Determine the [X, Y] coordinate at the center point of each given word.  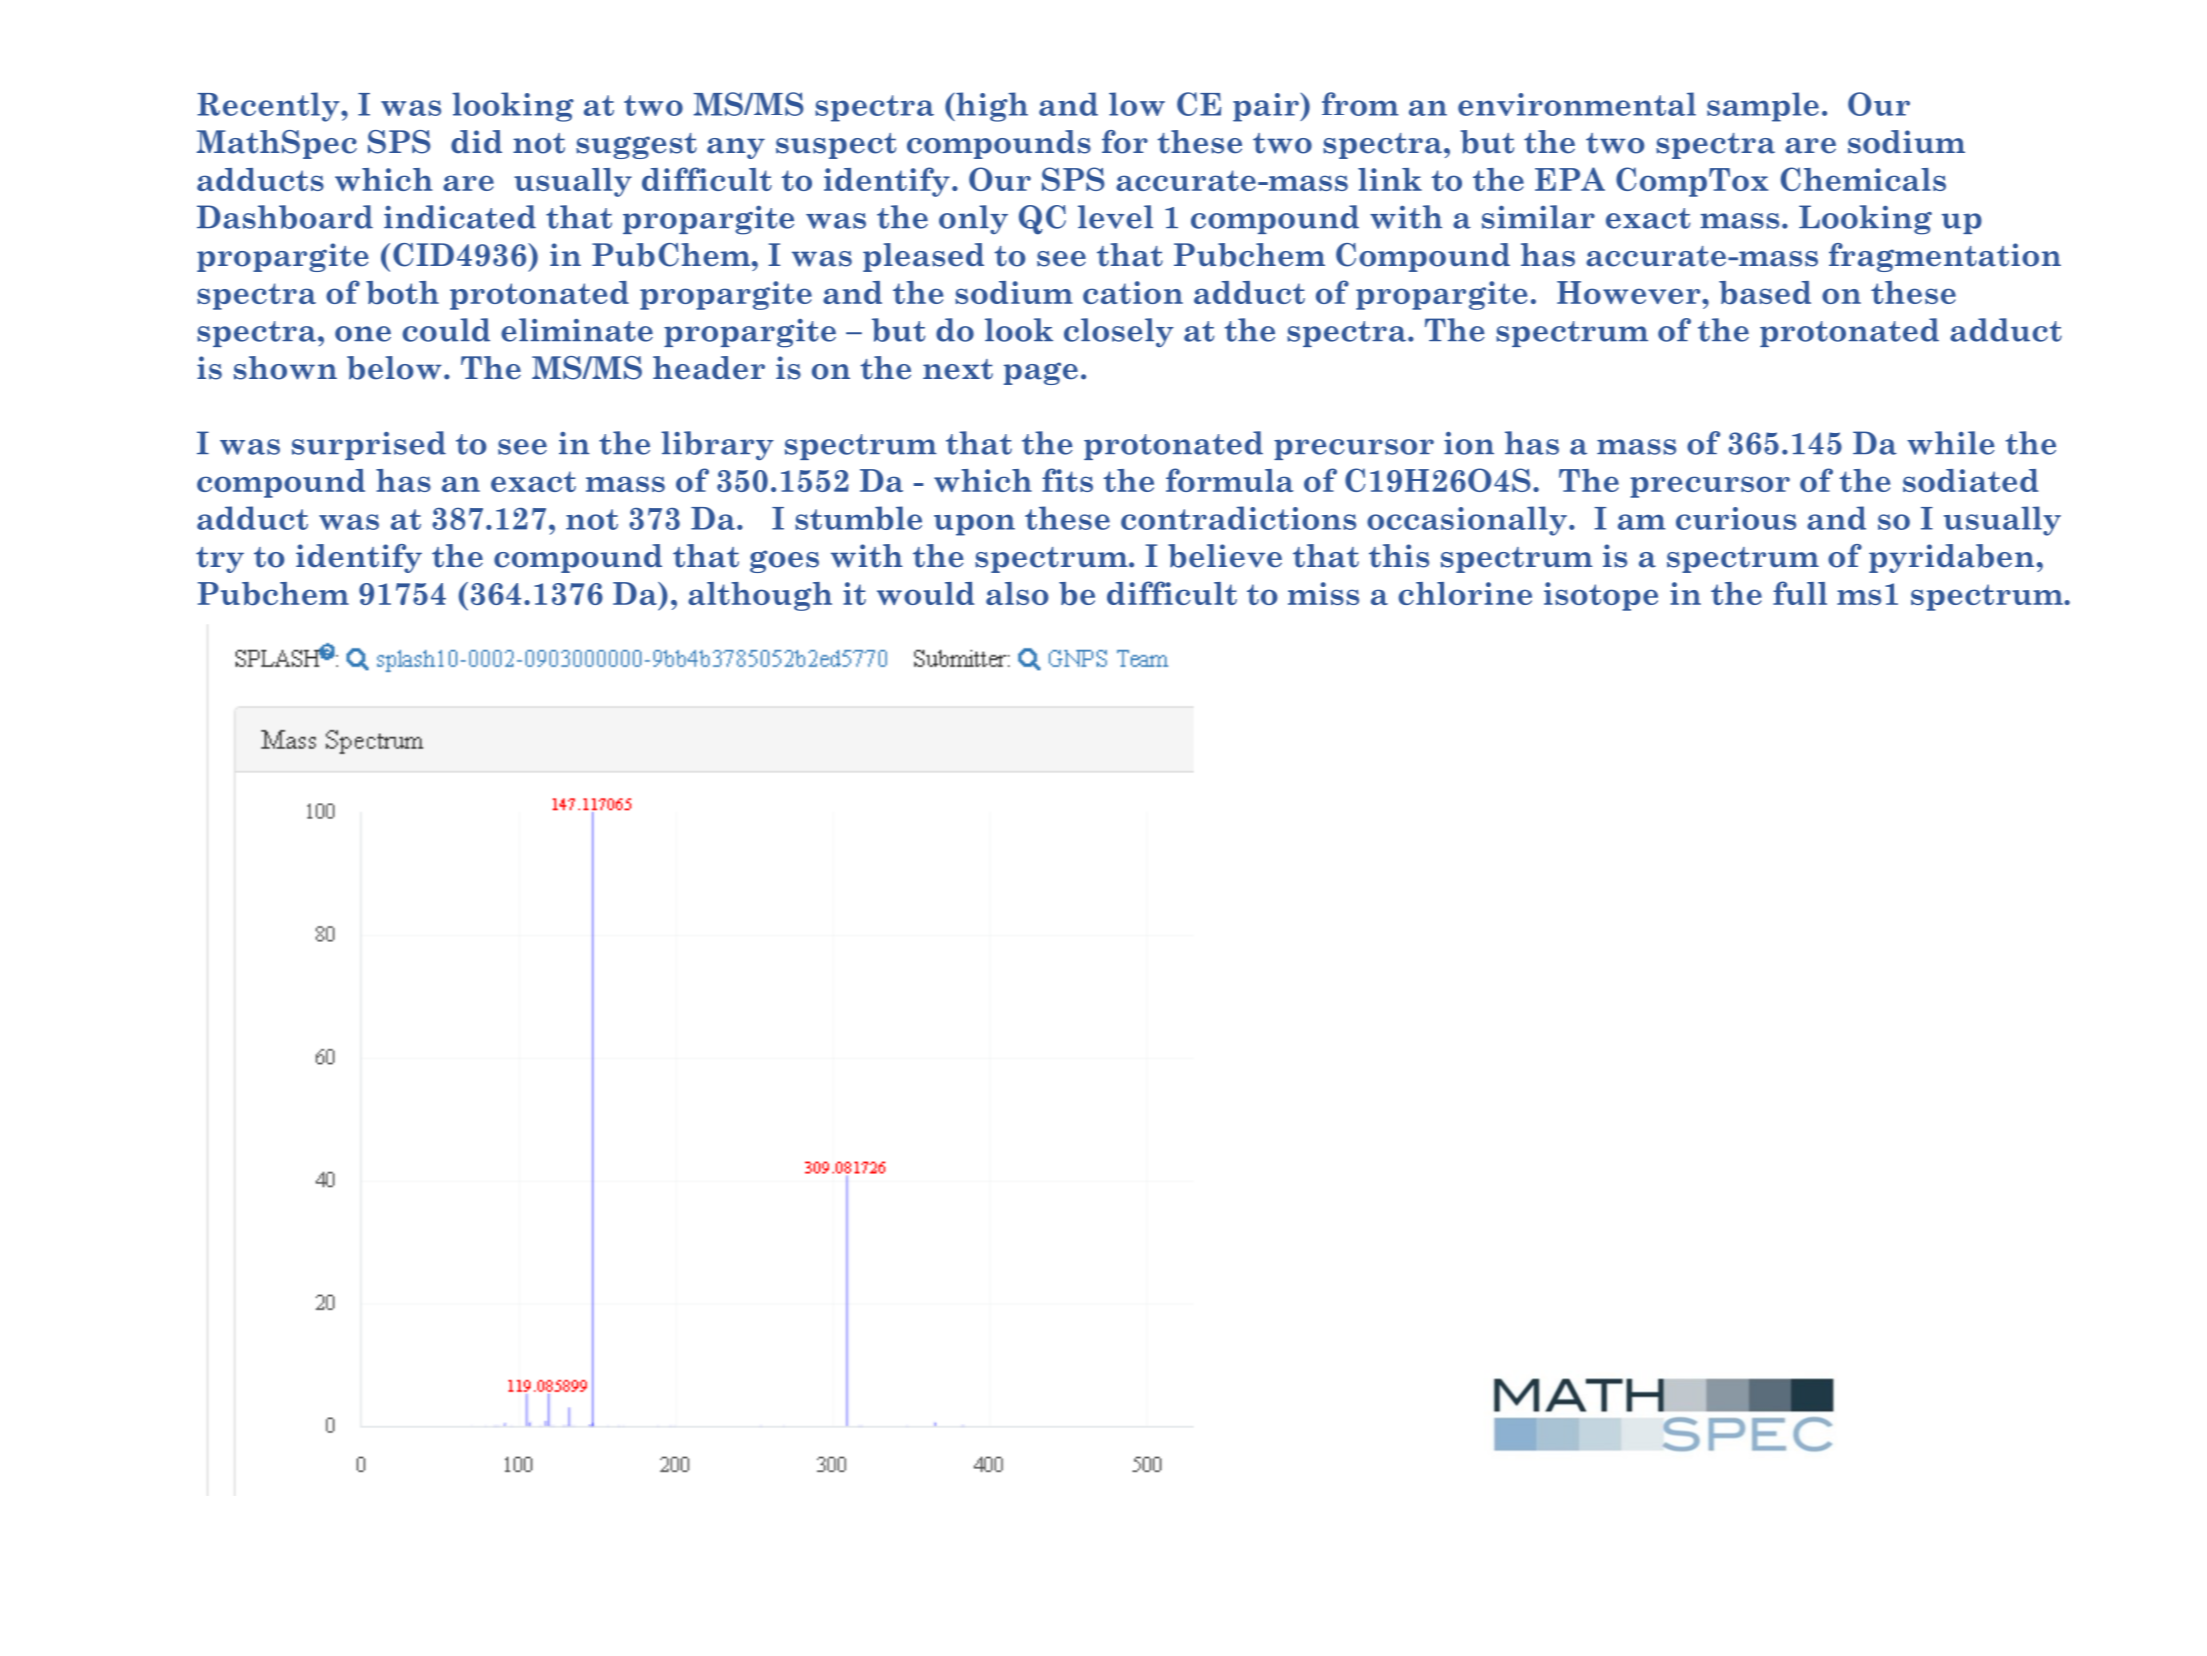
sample [1763, 107]
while [1950, 443]
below [394, 368]
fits [1067, 480]
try [220, 560]
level [1115, 217]
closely [1119, 333]
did [476, 142]
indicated [460, 217]
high [991, 107]
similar [1538, 217]
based [1765, 293]
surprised [369, 445]
